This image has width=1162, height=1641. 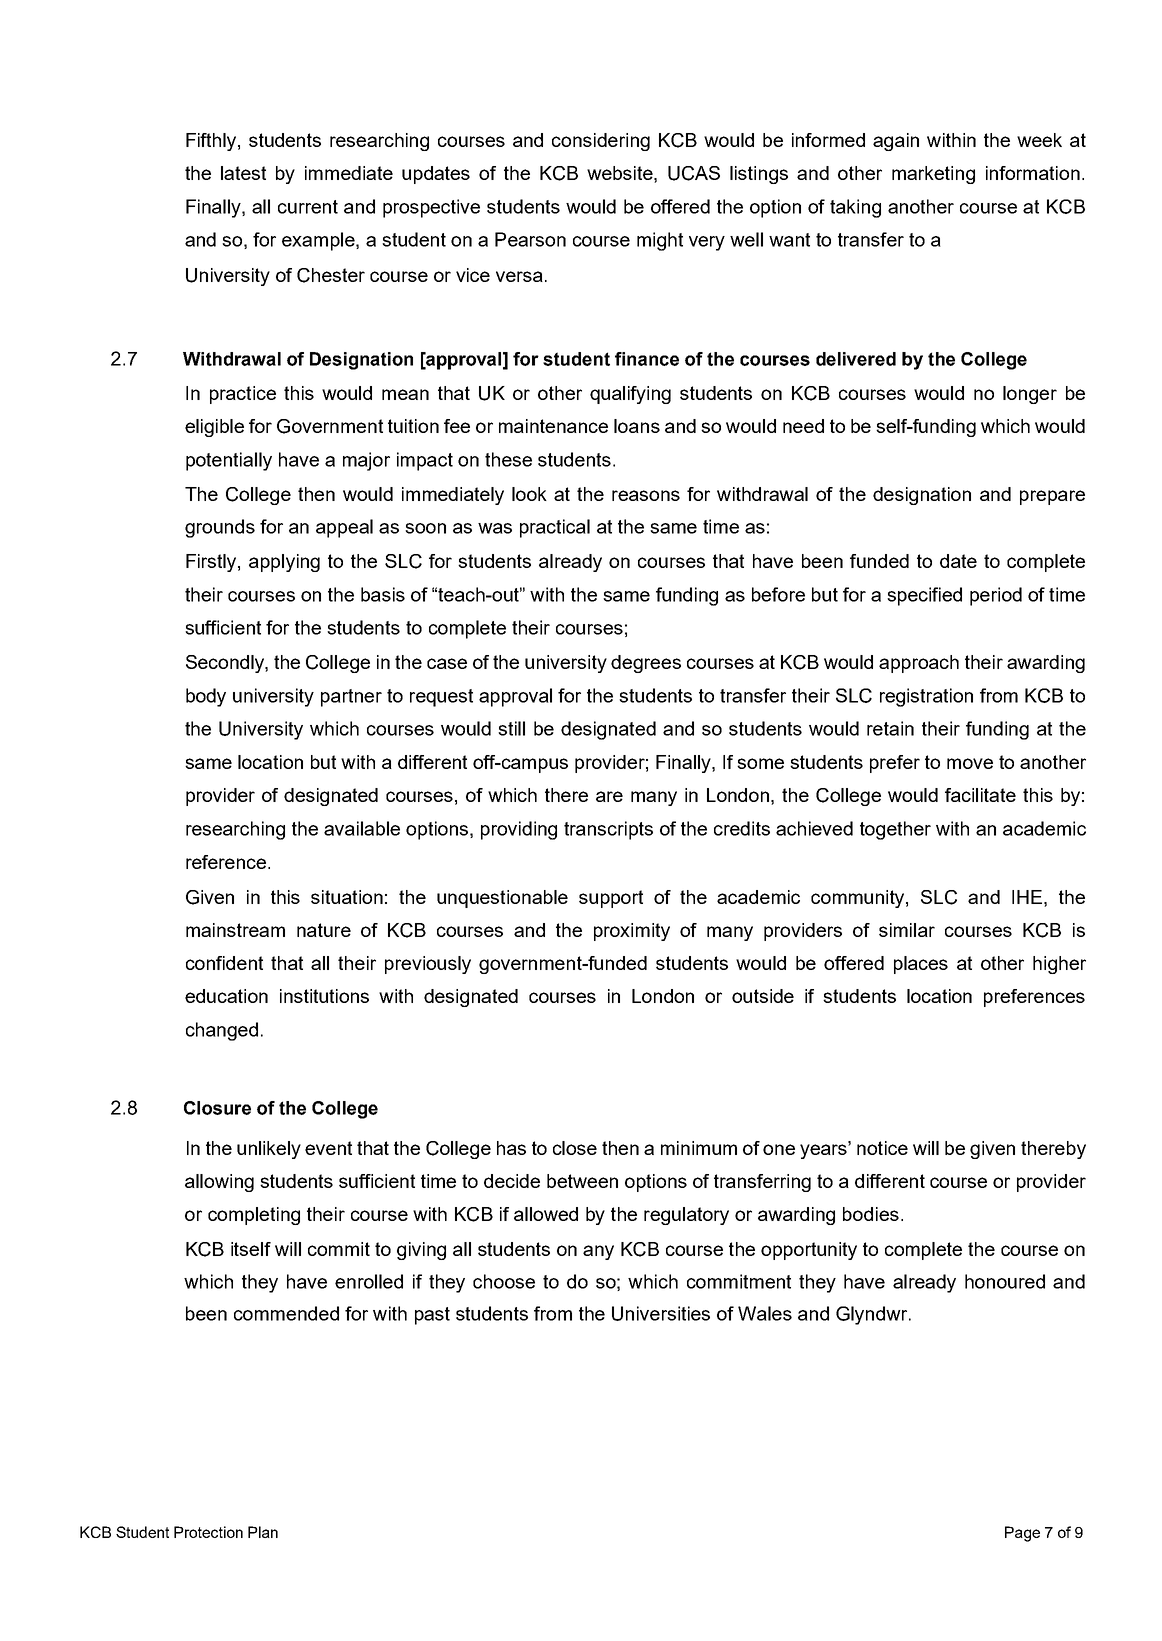 What do you see at coordinates (582, 1181) in the image?
I see `between` at bounding box center [582, 1181].
